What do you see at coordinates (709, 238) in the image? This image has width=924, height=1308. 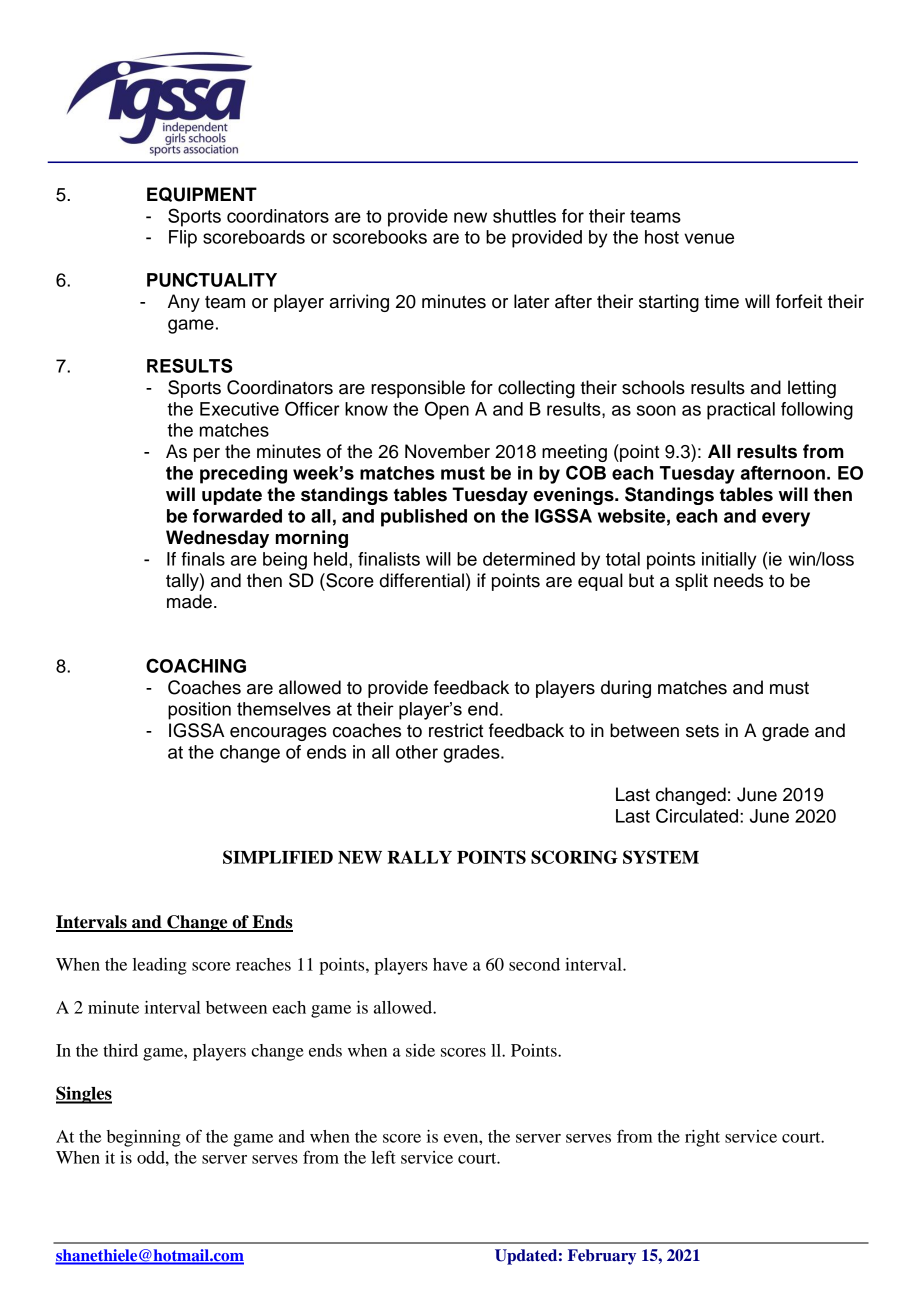 I see `venue` at bounding box center [709, 238].
